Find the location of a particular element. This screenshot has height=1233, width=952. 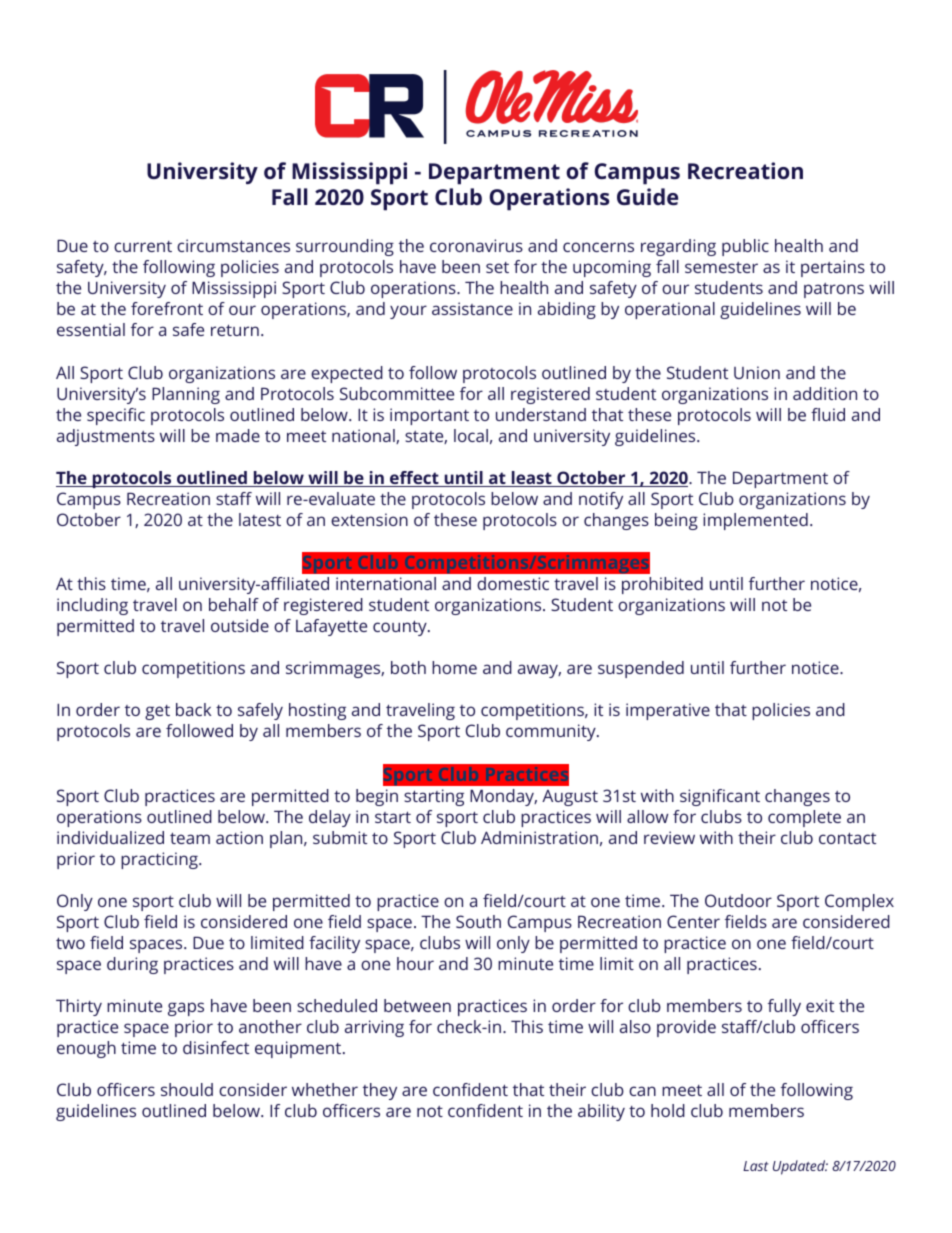

imperative is located at coordinates (668, 711).
